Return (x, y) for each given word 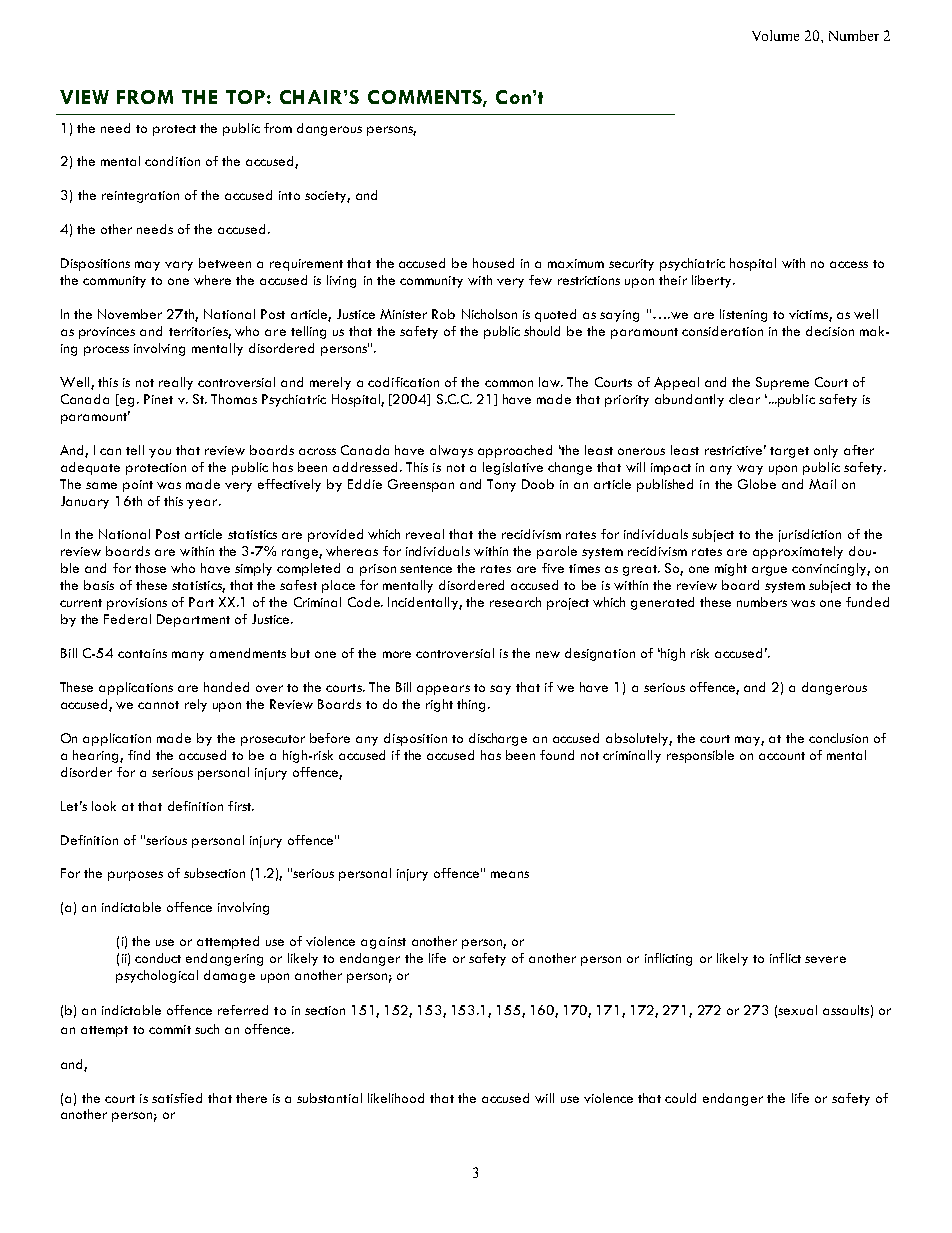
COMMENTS (426, 98)
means (510, 874)
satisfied (177, 1098)
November (130, 314)
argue (769, 571)
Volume (775, 35)
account (782, 756)
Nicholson (489, 314)
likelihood (396, 1098)
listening (743, 315)
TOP (245, 97)
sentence (426, 569)
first (241, 806)
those (150, 568)
